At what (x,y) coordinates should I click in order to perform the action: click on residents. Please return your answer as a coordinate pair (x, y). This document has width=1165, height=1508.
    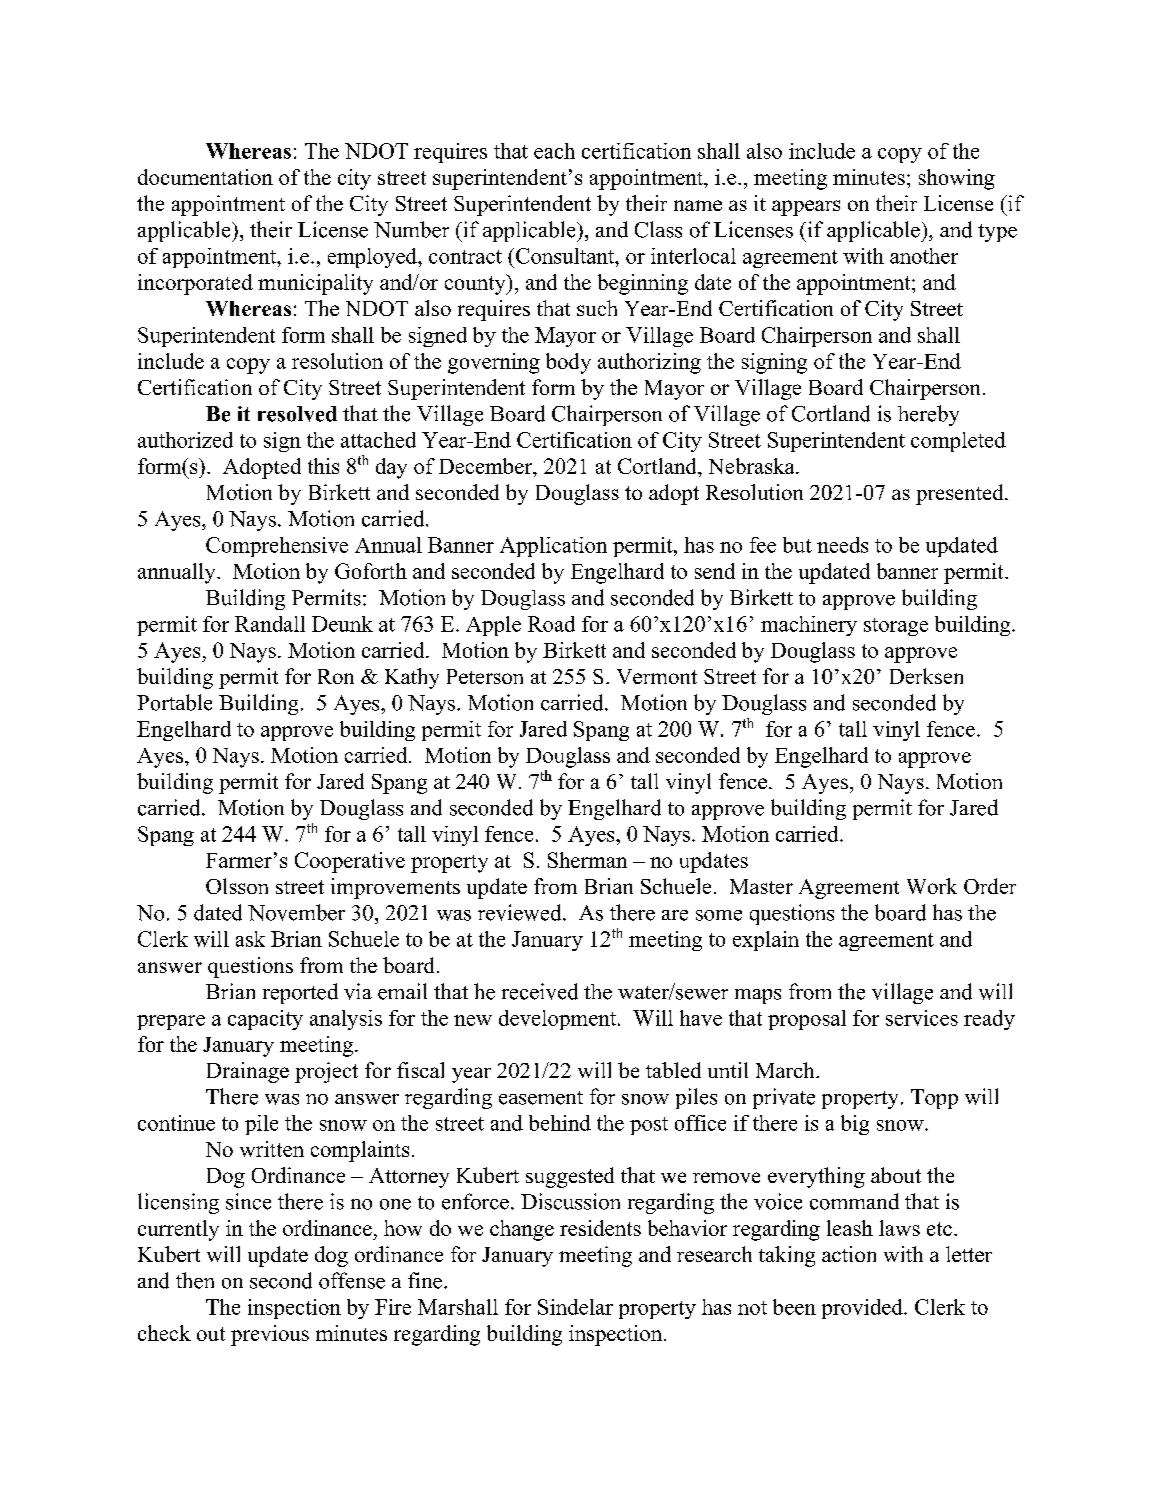
    Looking at the image, I should click on (600, 1228).
